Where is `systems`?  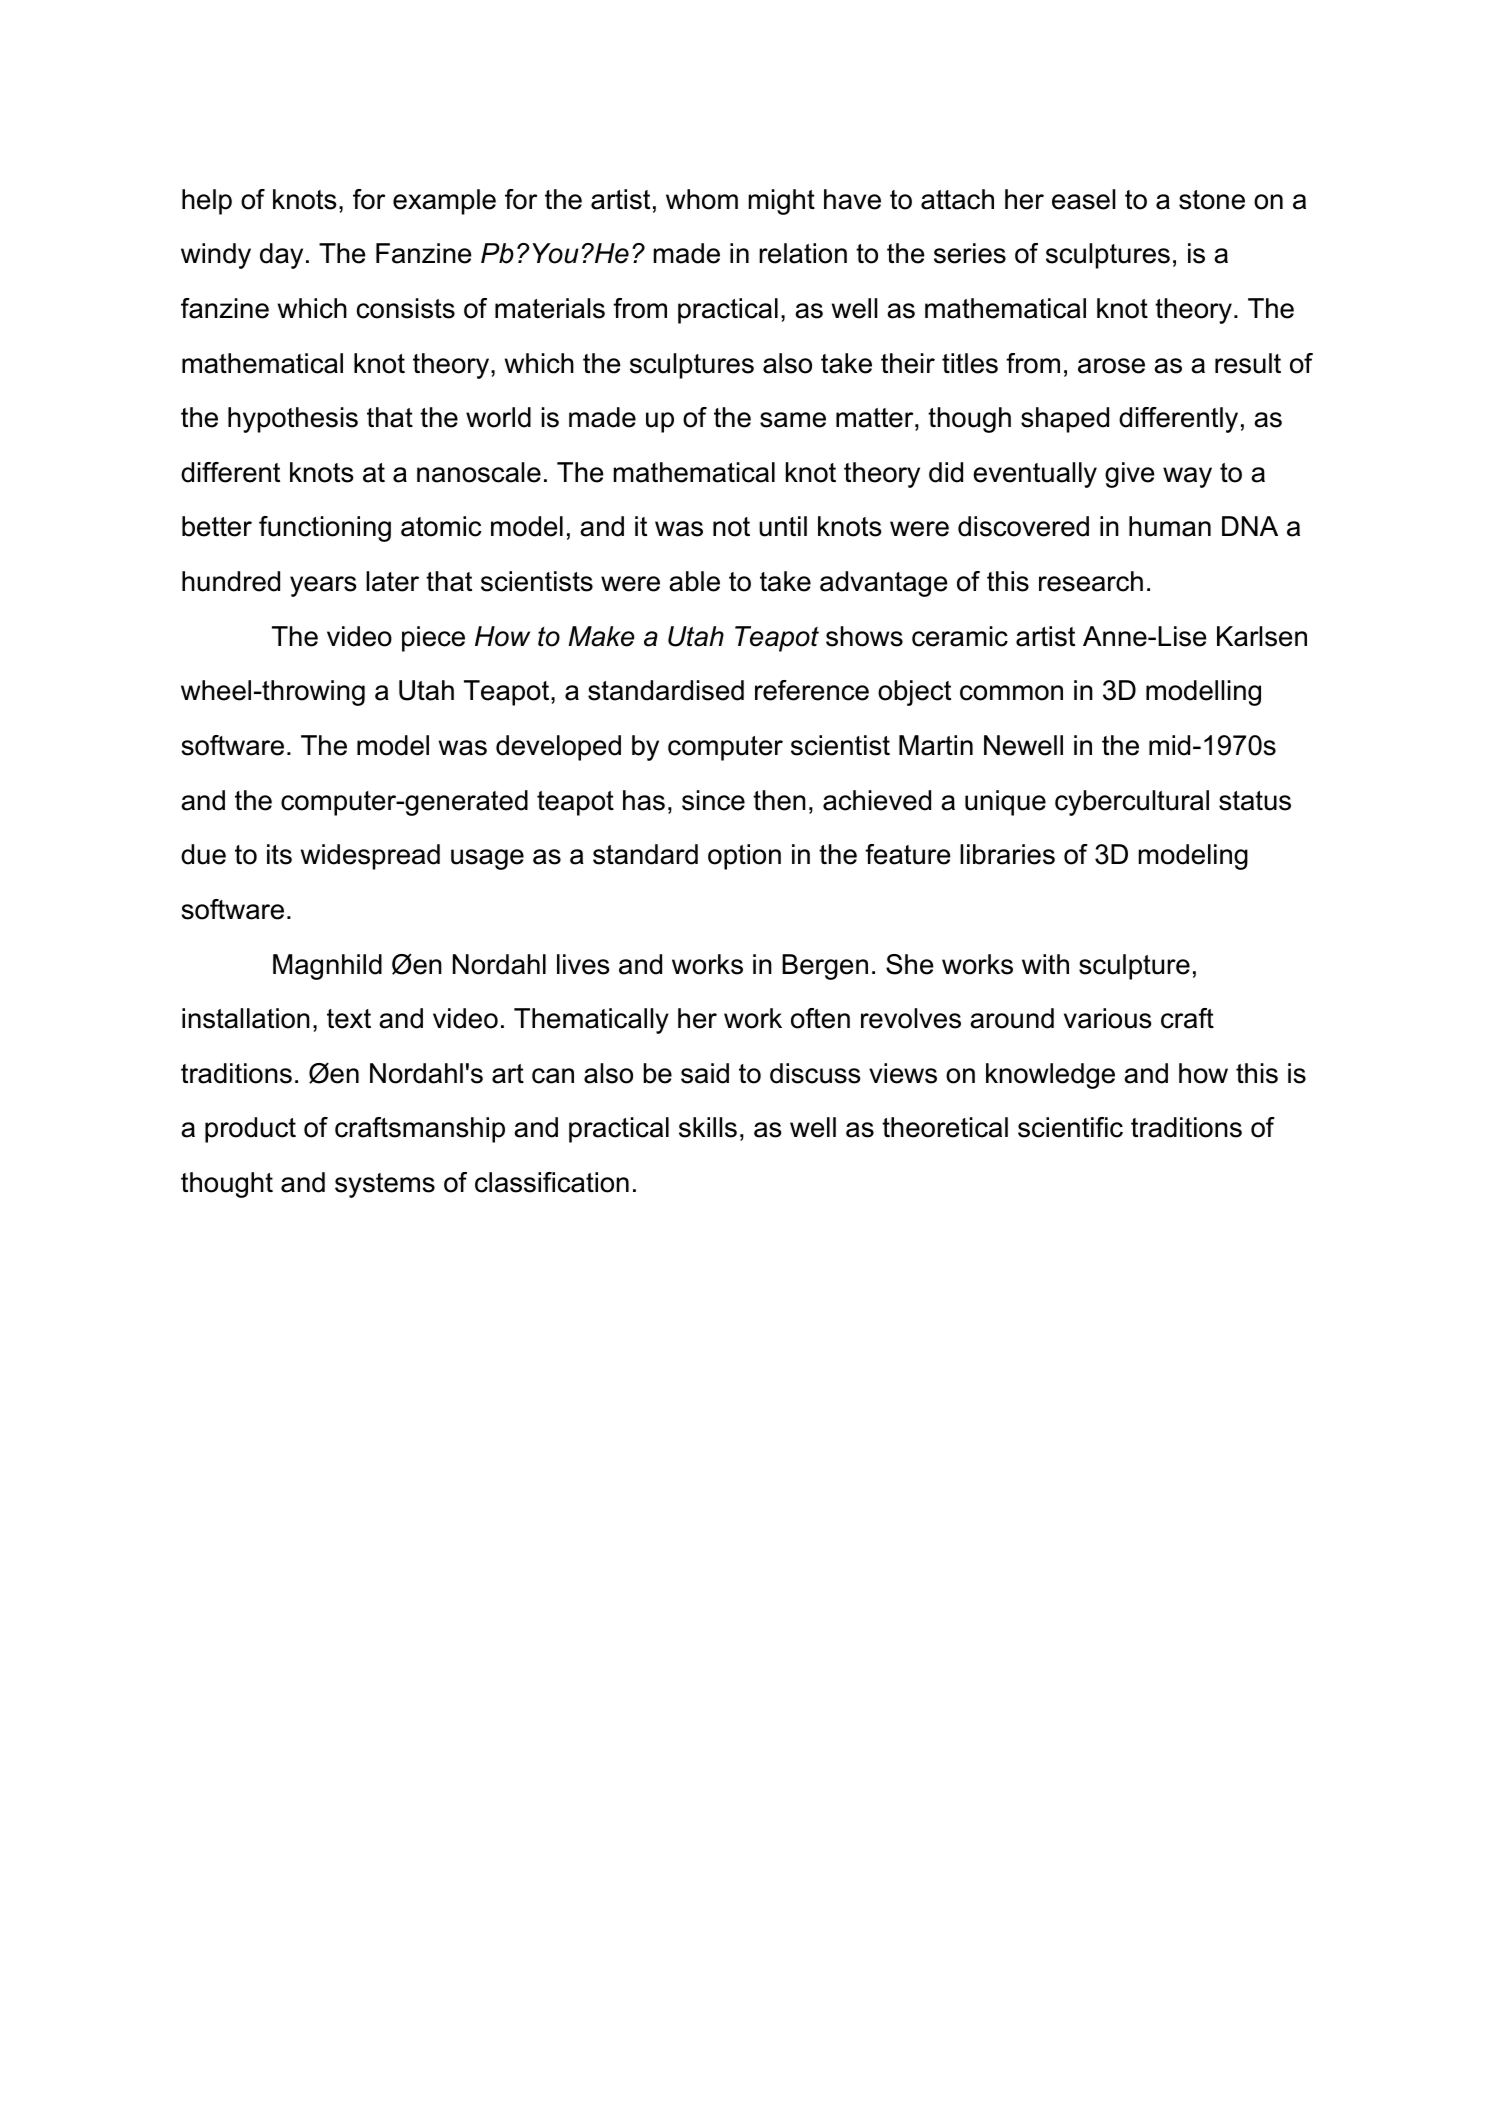 systems is located at coordinates (385, 1185).
